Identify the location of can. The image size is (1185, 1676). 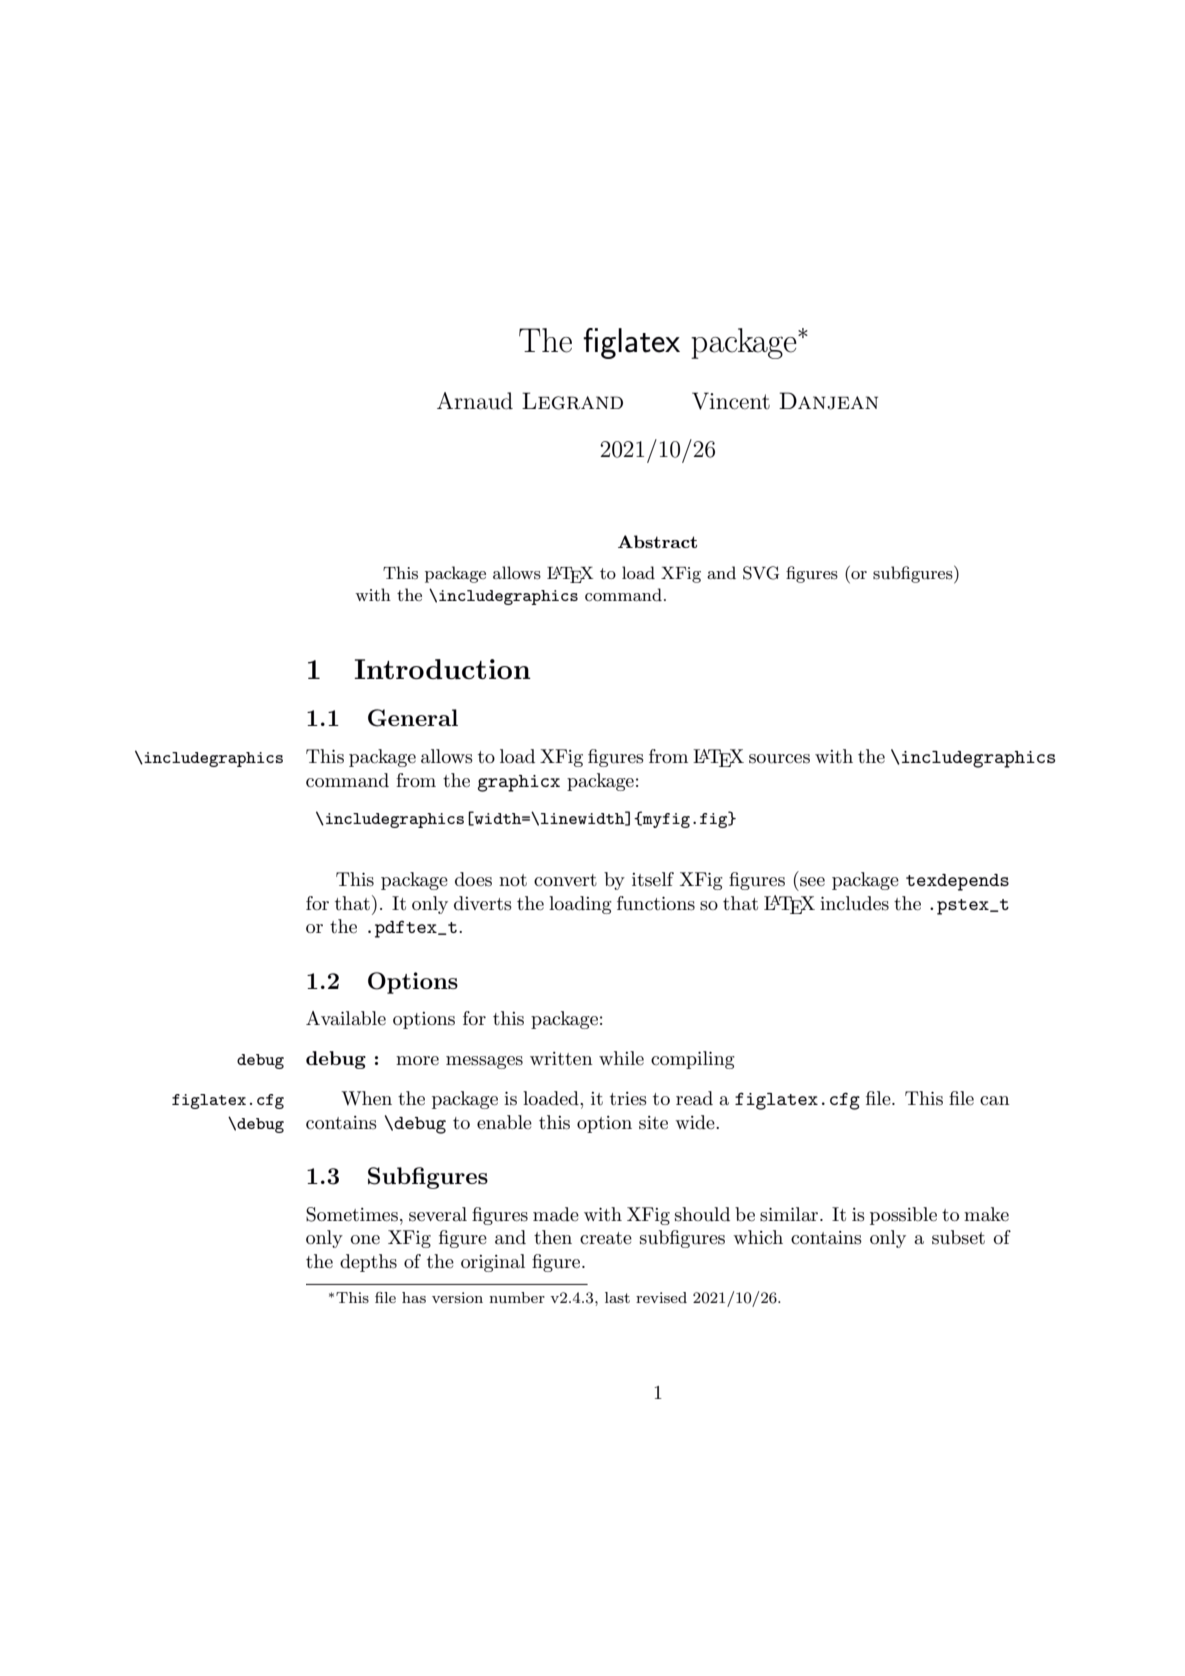
(995, 1101).
